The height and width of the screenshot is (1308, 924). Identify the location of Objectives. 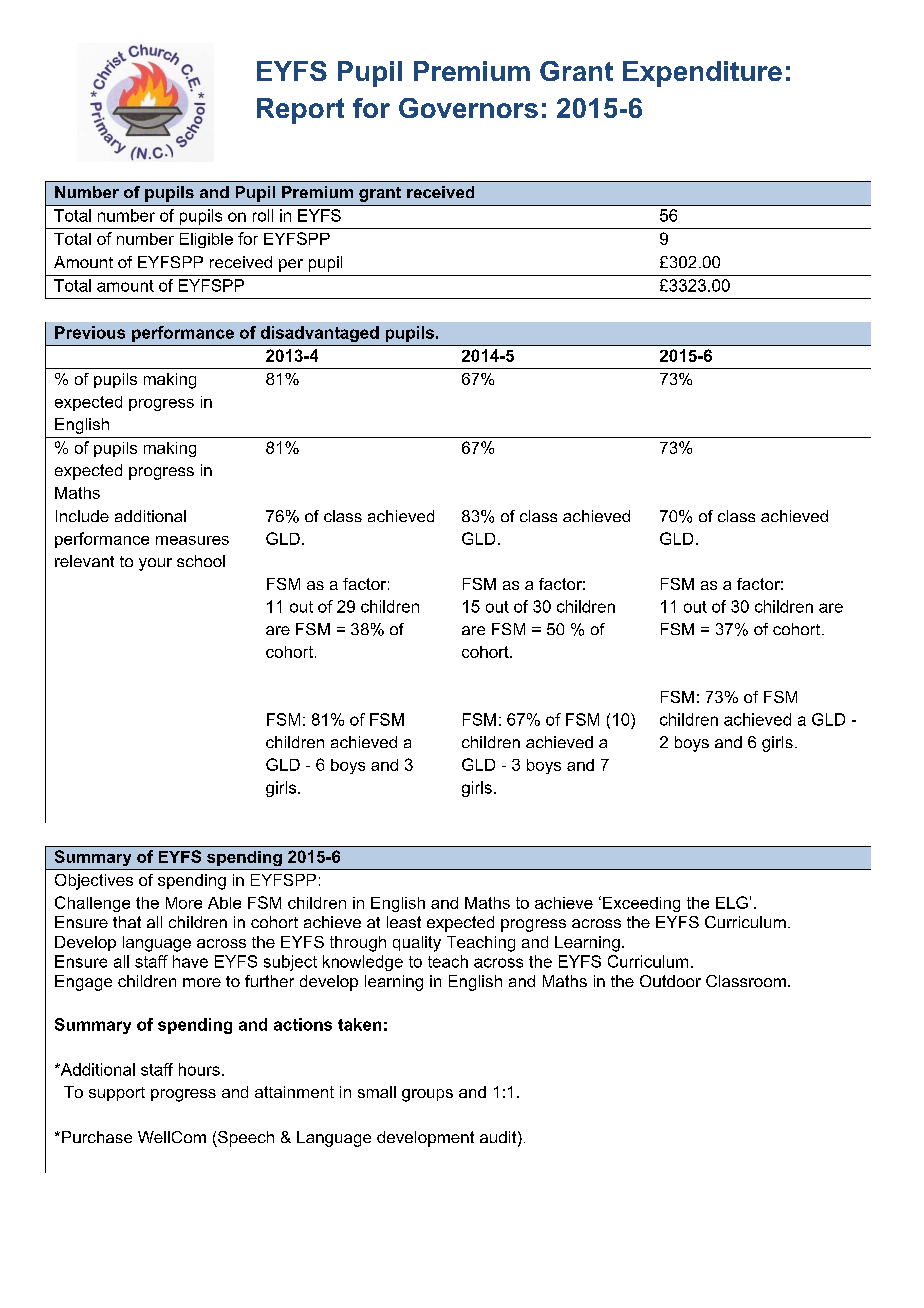
(94, 882).
